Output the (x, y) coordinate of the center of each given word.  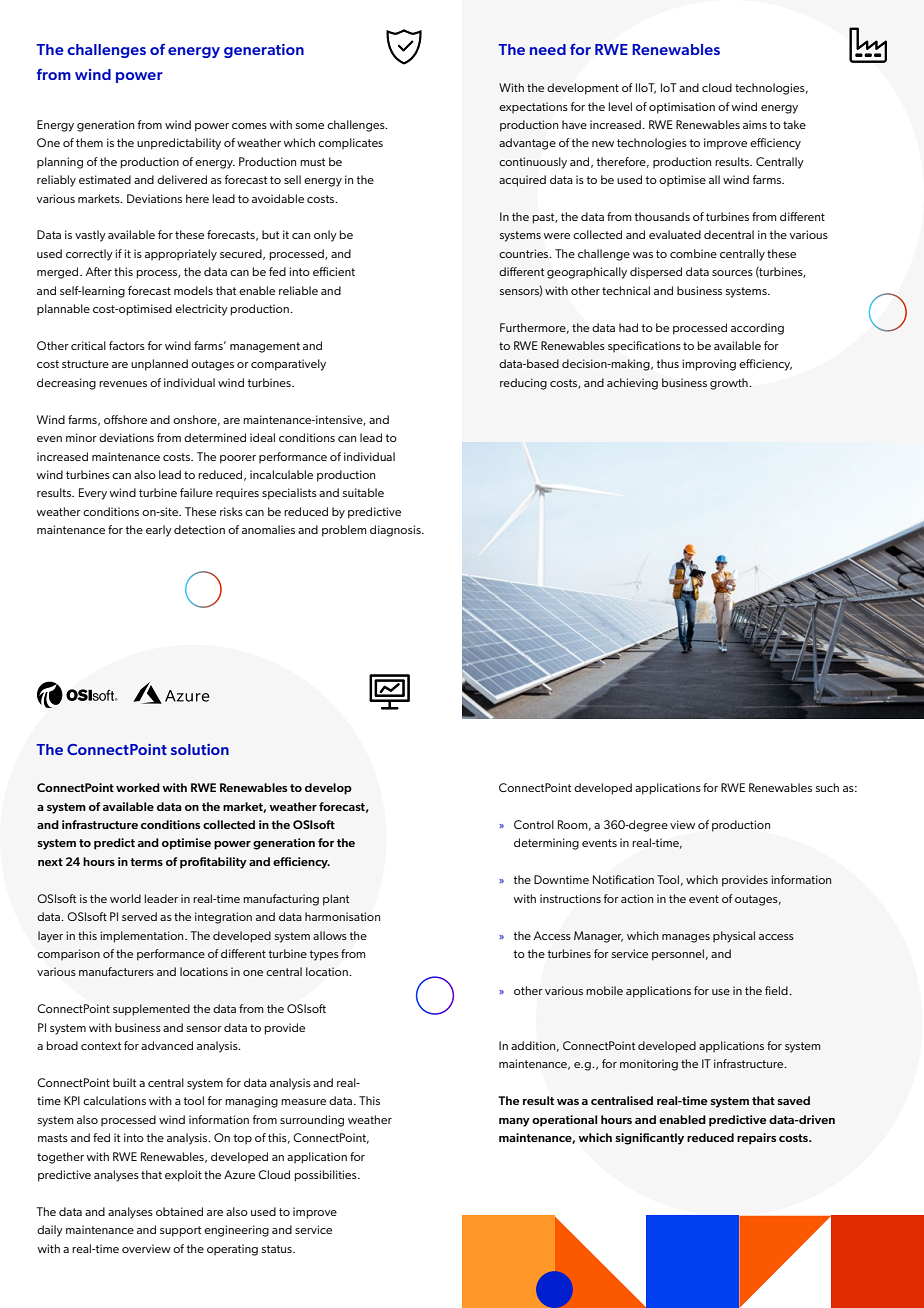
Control (534, 824)
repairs (756, 1139)
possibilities (327, 1176)
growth (730, 384)
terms (146, 862)
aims (755, 124)
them (89, 142)
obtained (179, 1211)
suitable (363, 492)
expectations (533, 108)
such (827, 787)
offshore (125, 419)
